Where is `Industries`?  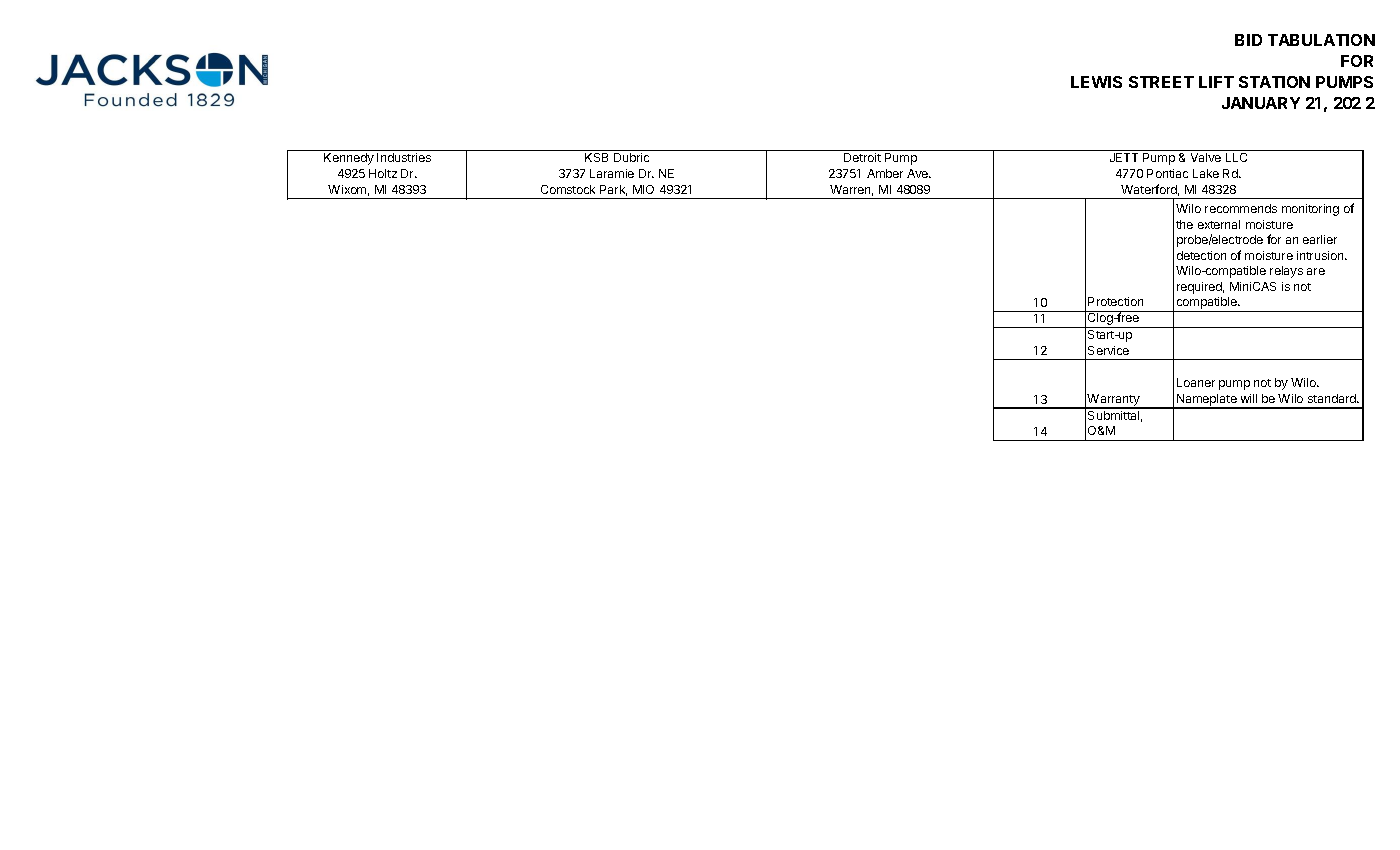
Industries is located at coordinates (404, 157).
